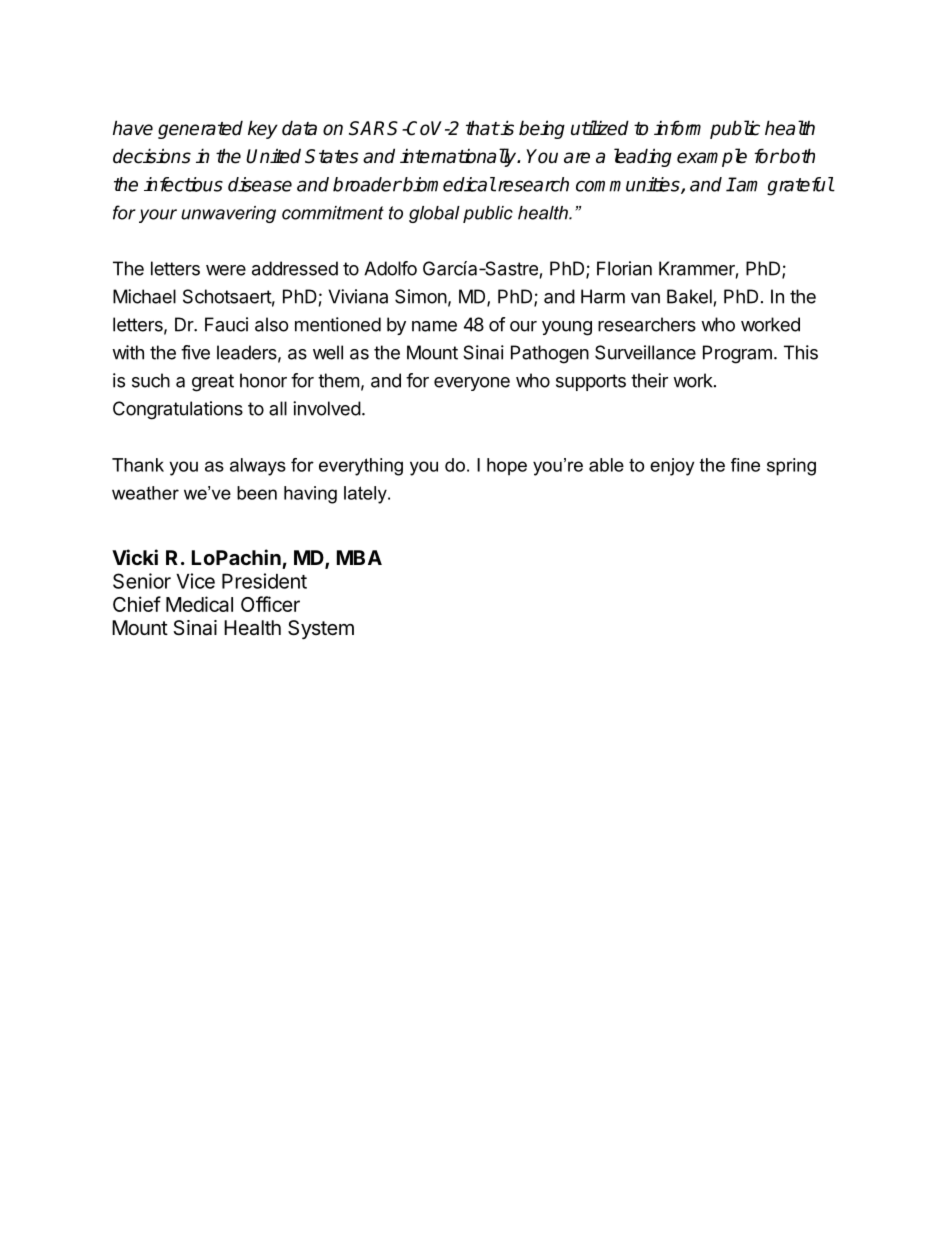 The width and height of the screenshot is (952, 1233). I want to click on great, so click(213, 383).
